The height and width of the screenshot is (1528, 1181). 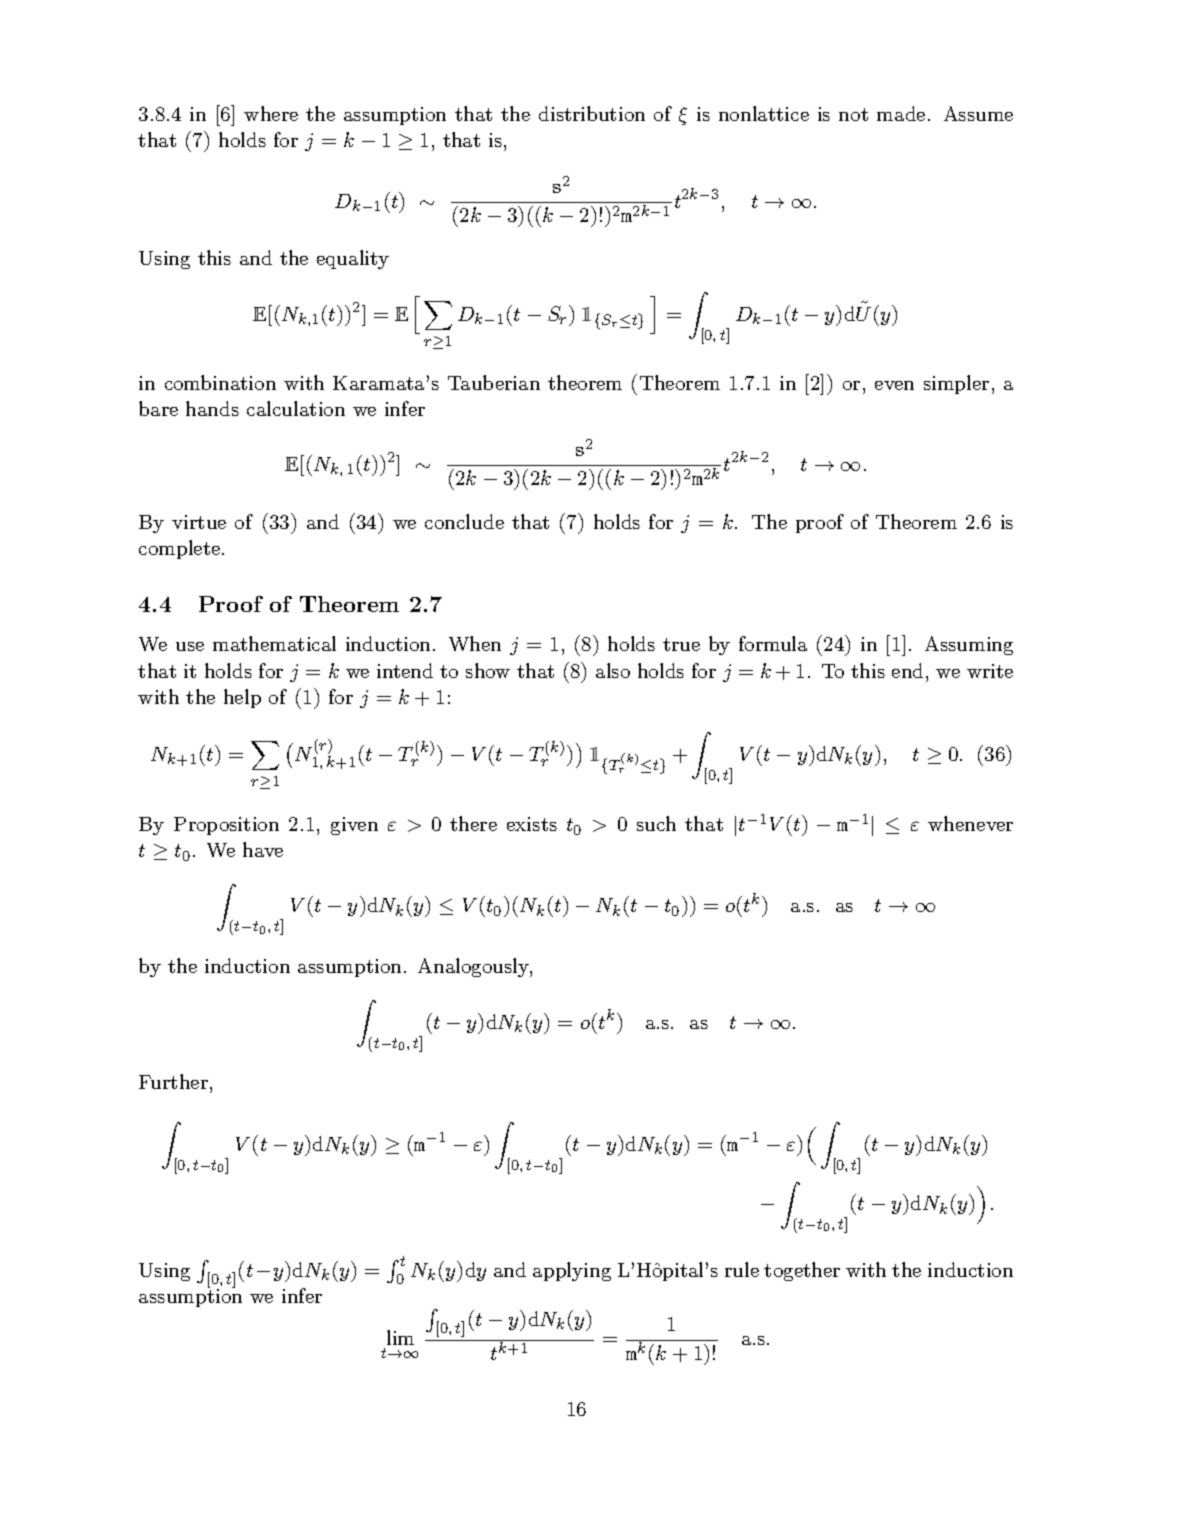 I want to click on together, so click(x=802, y=1271).
